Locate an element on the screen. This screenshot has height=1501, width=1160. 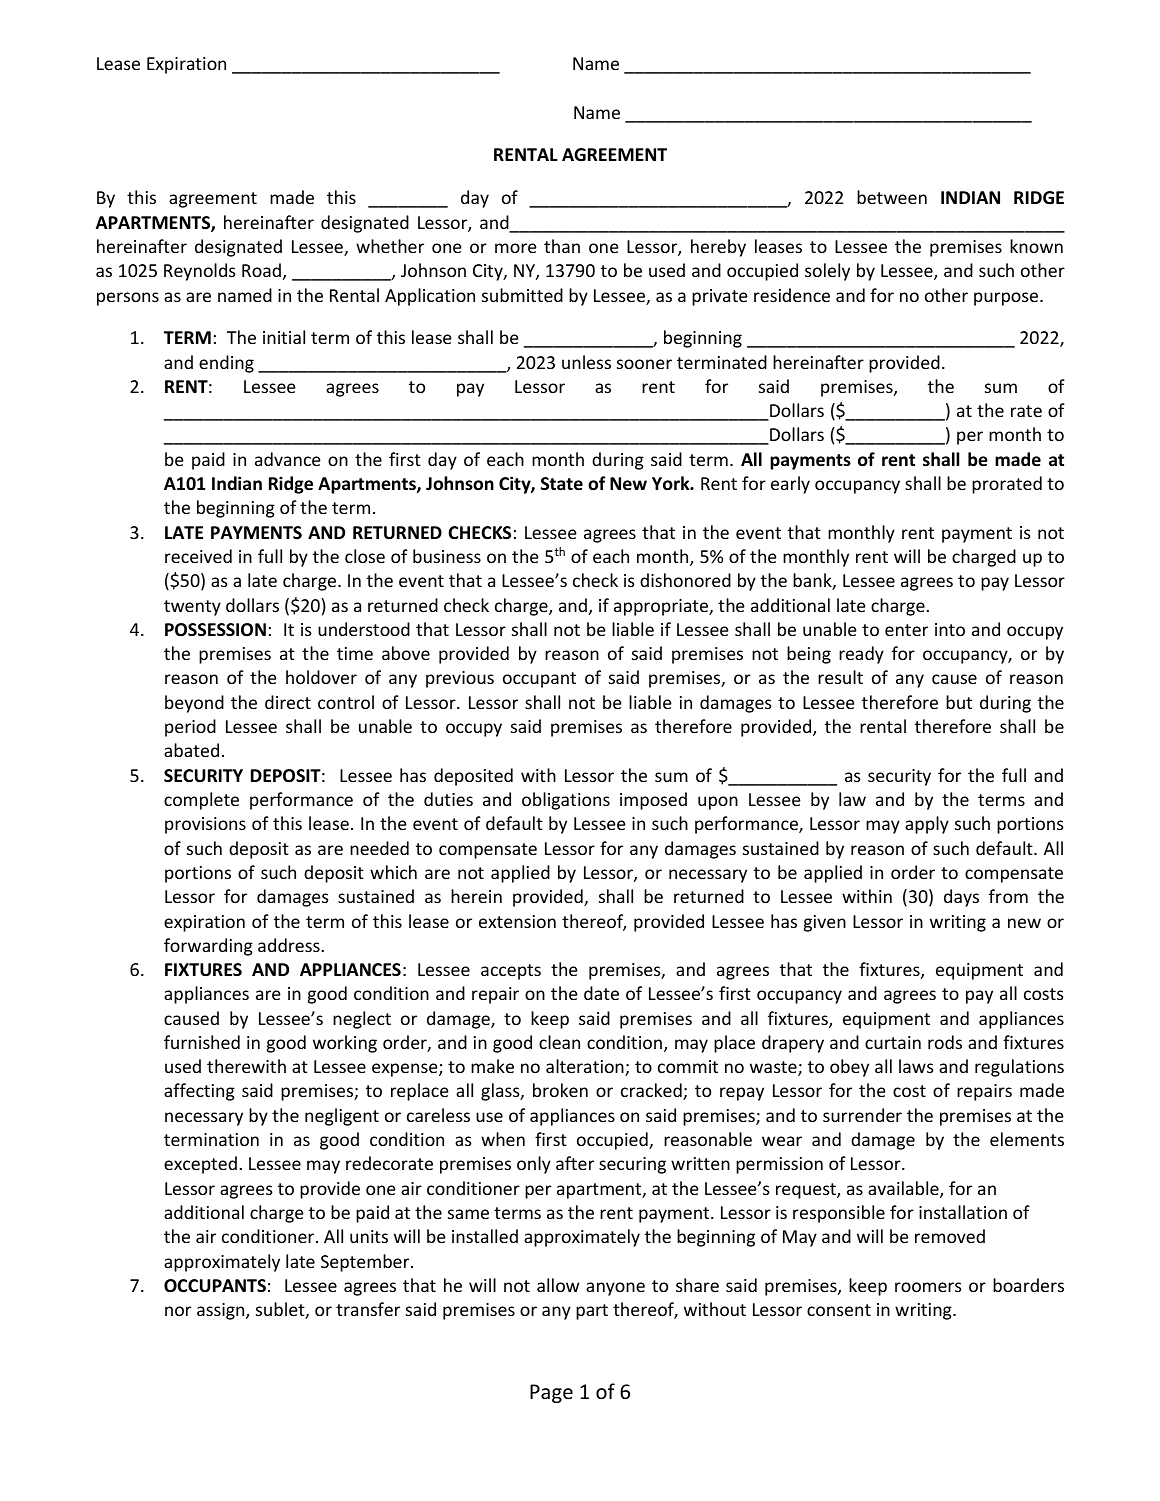
rods is located at coordinates (945, 1042).
